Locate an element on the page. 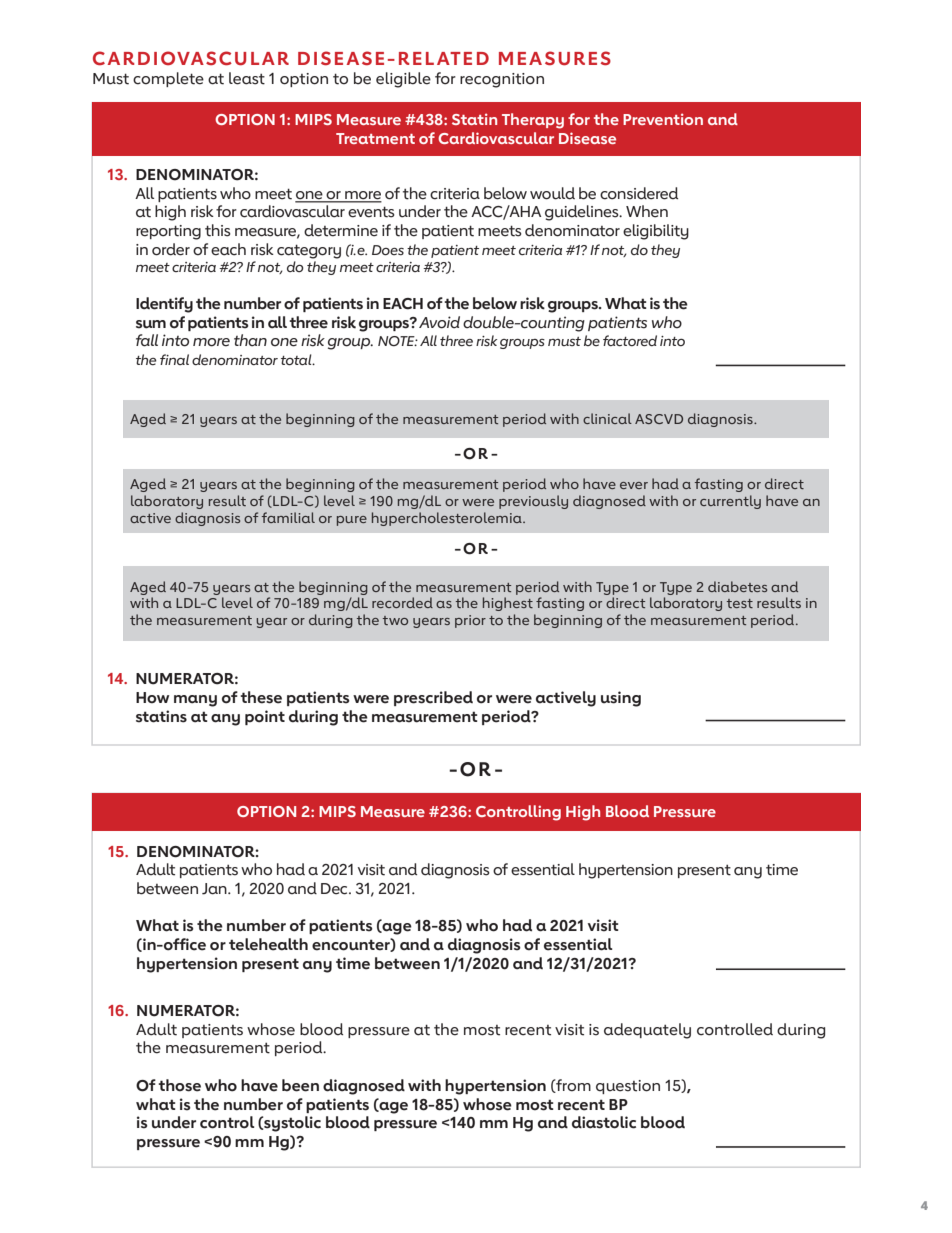 The image size is (952, 1233). prescribed is located at coordinates (433, 698).
